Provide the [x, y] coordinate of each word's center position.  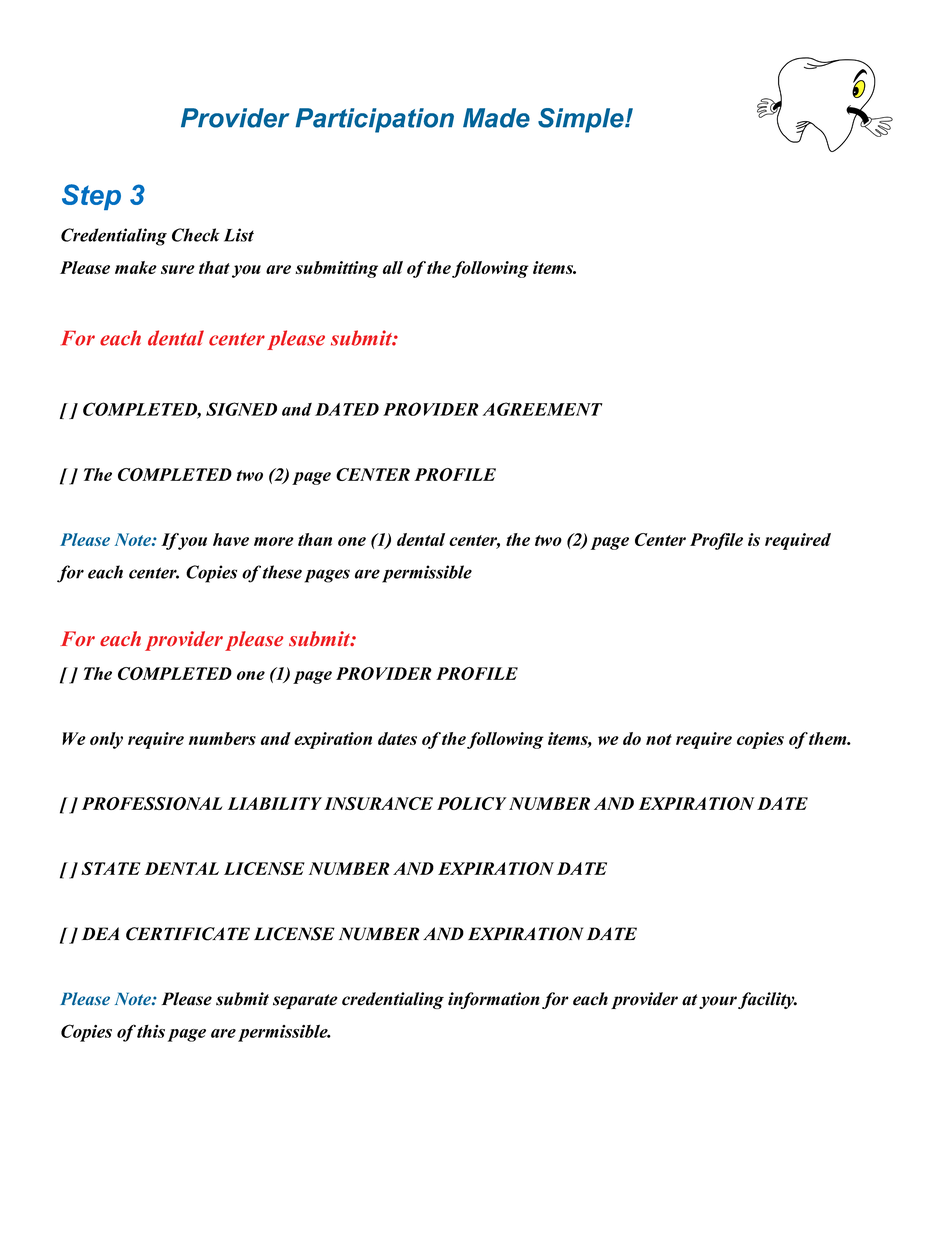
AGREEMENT [543, 409]
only [106, 740]
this [151, 1031]
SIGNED [241, 409]
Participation [374, 120]
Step [91, 197]
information [494, 1000]
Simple [582, 120]
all [393, 267]
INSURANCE [378, 803]
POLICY [472, 803]
